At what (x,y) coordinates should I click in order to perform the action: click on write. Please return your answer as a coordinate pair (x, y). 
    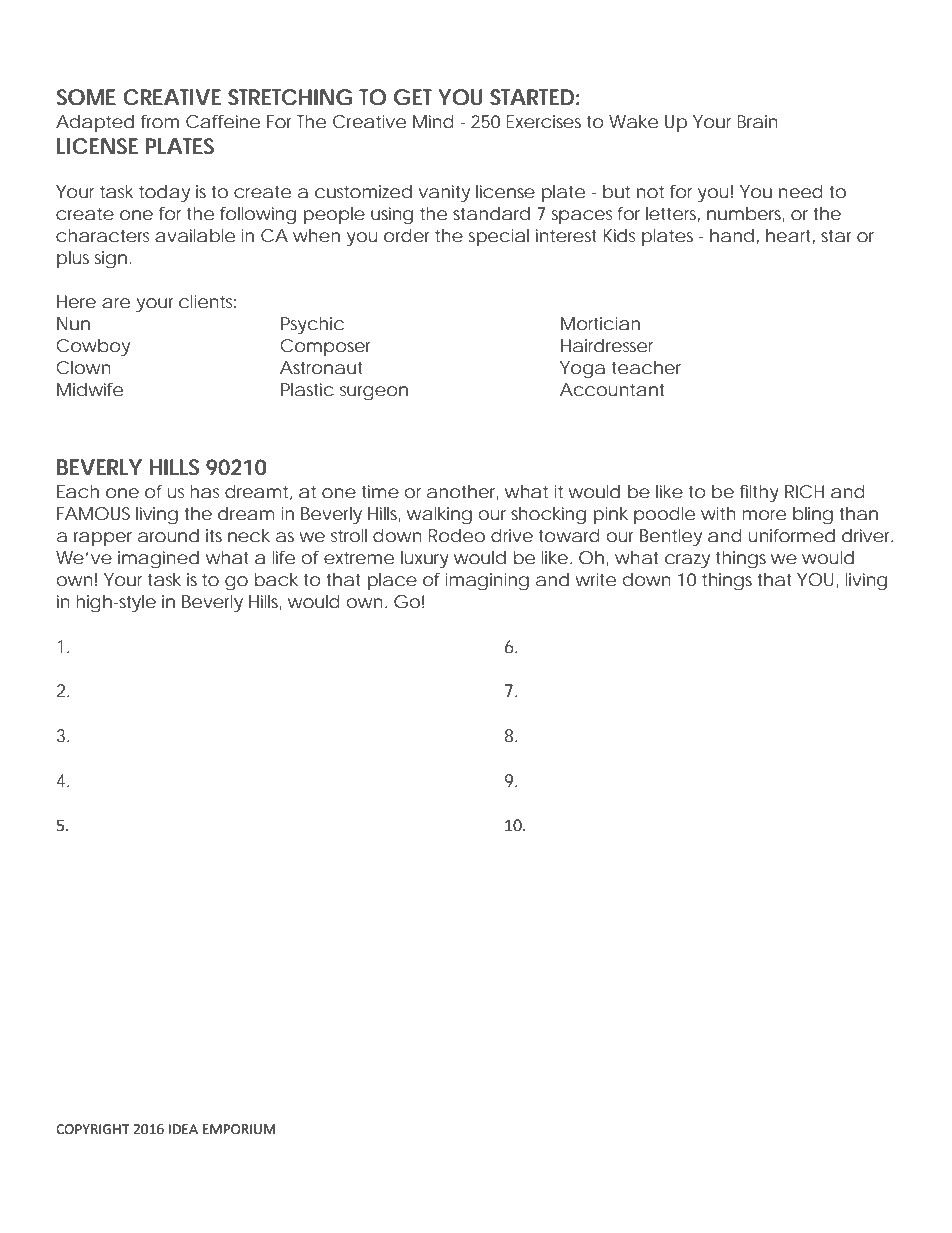
    Looking at the image, I should click on (596, 579).
